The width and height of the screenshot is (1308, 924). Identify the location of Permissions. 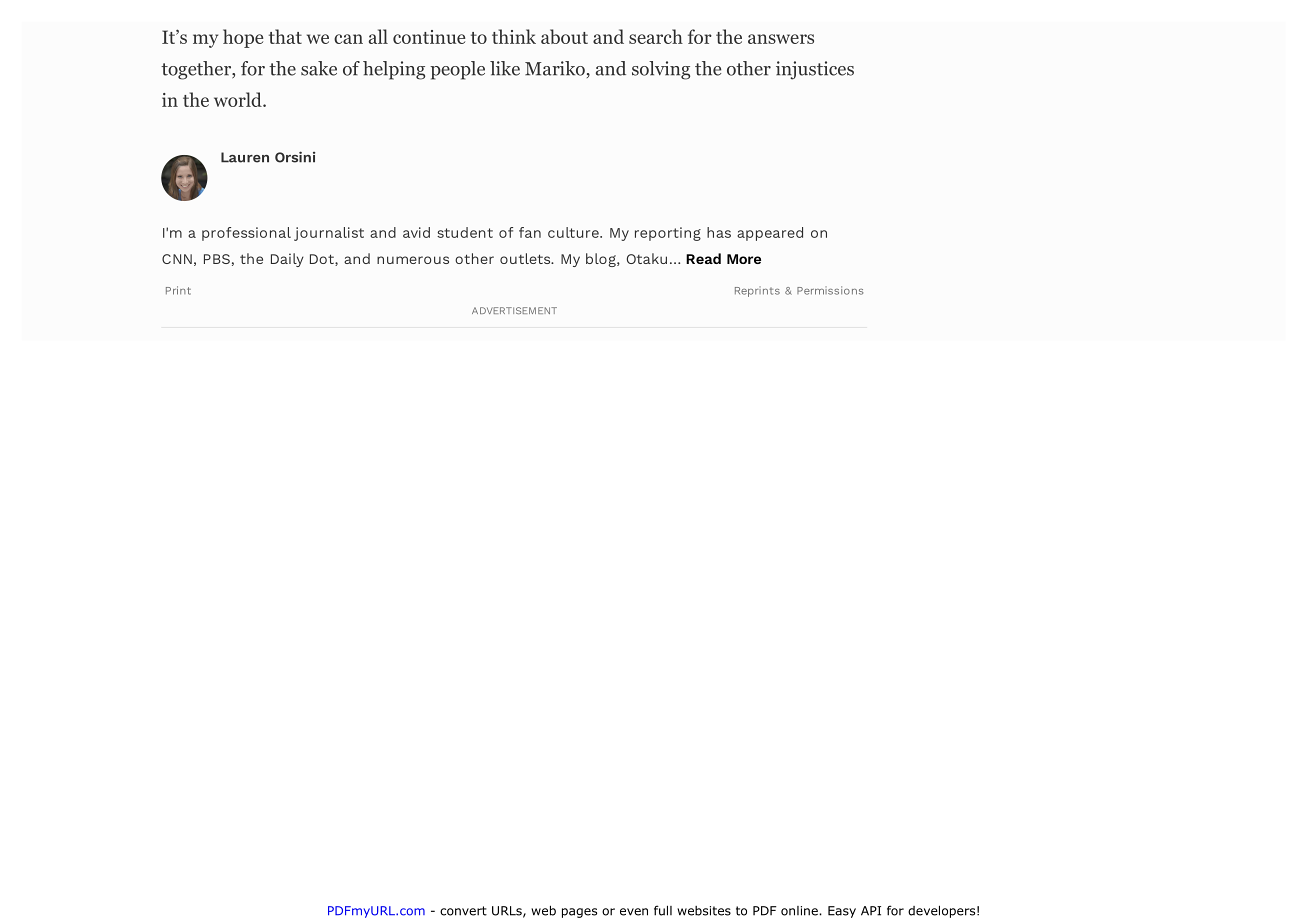
(830, 290).
